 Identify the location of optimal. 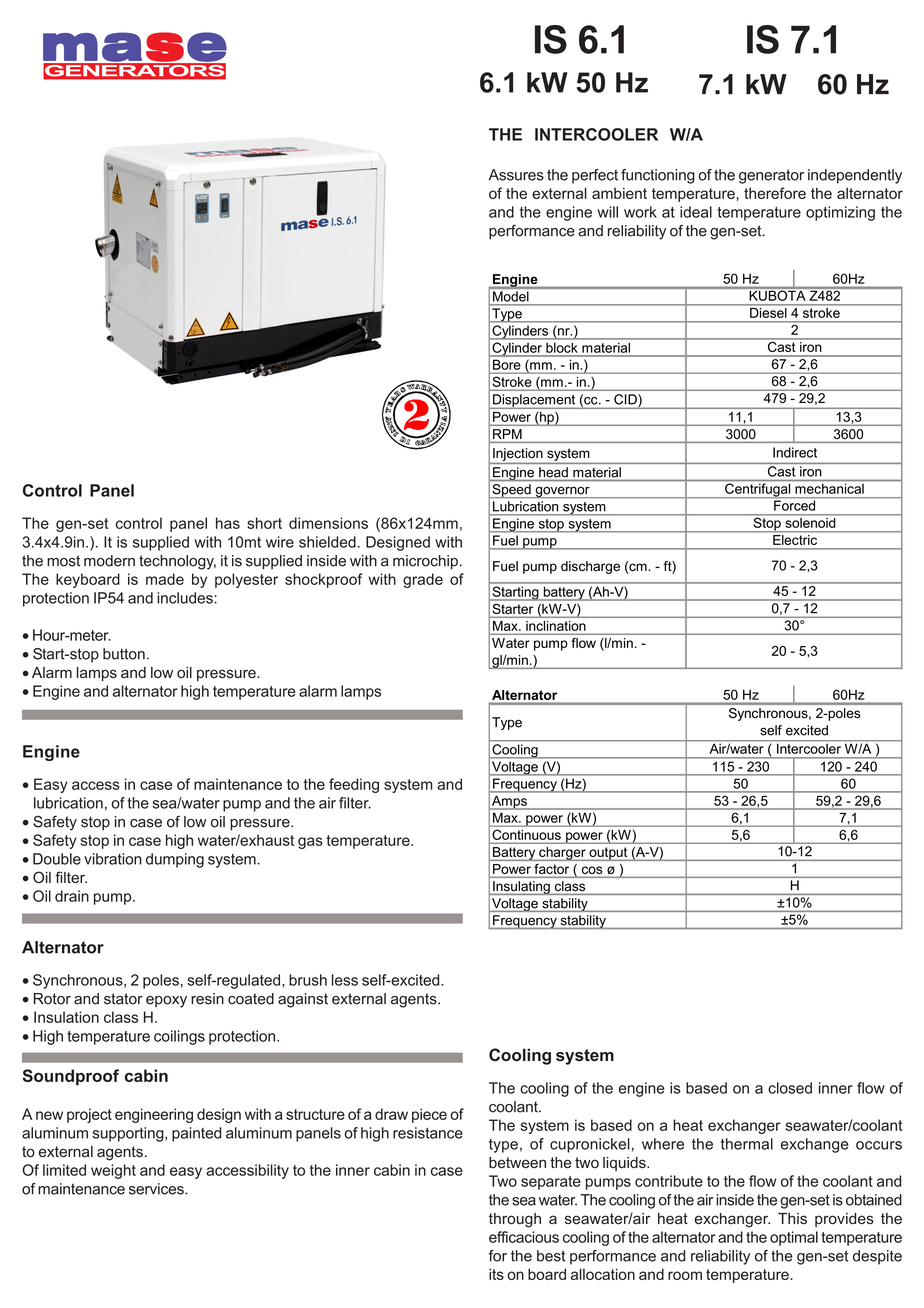
(794, 1238).
